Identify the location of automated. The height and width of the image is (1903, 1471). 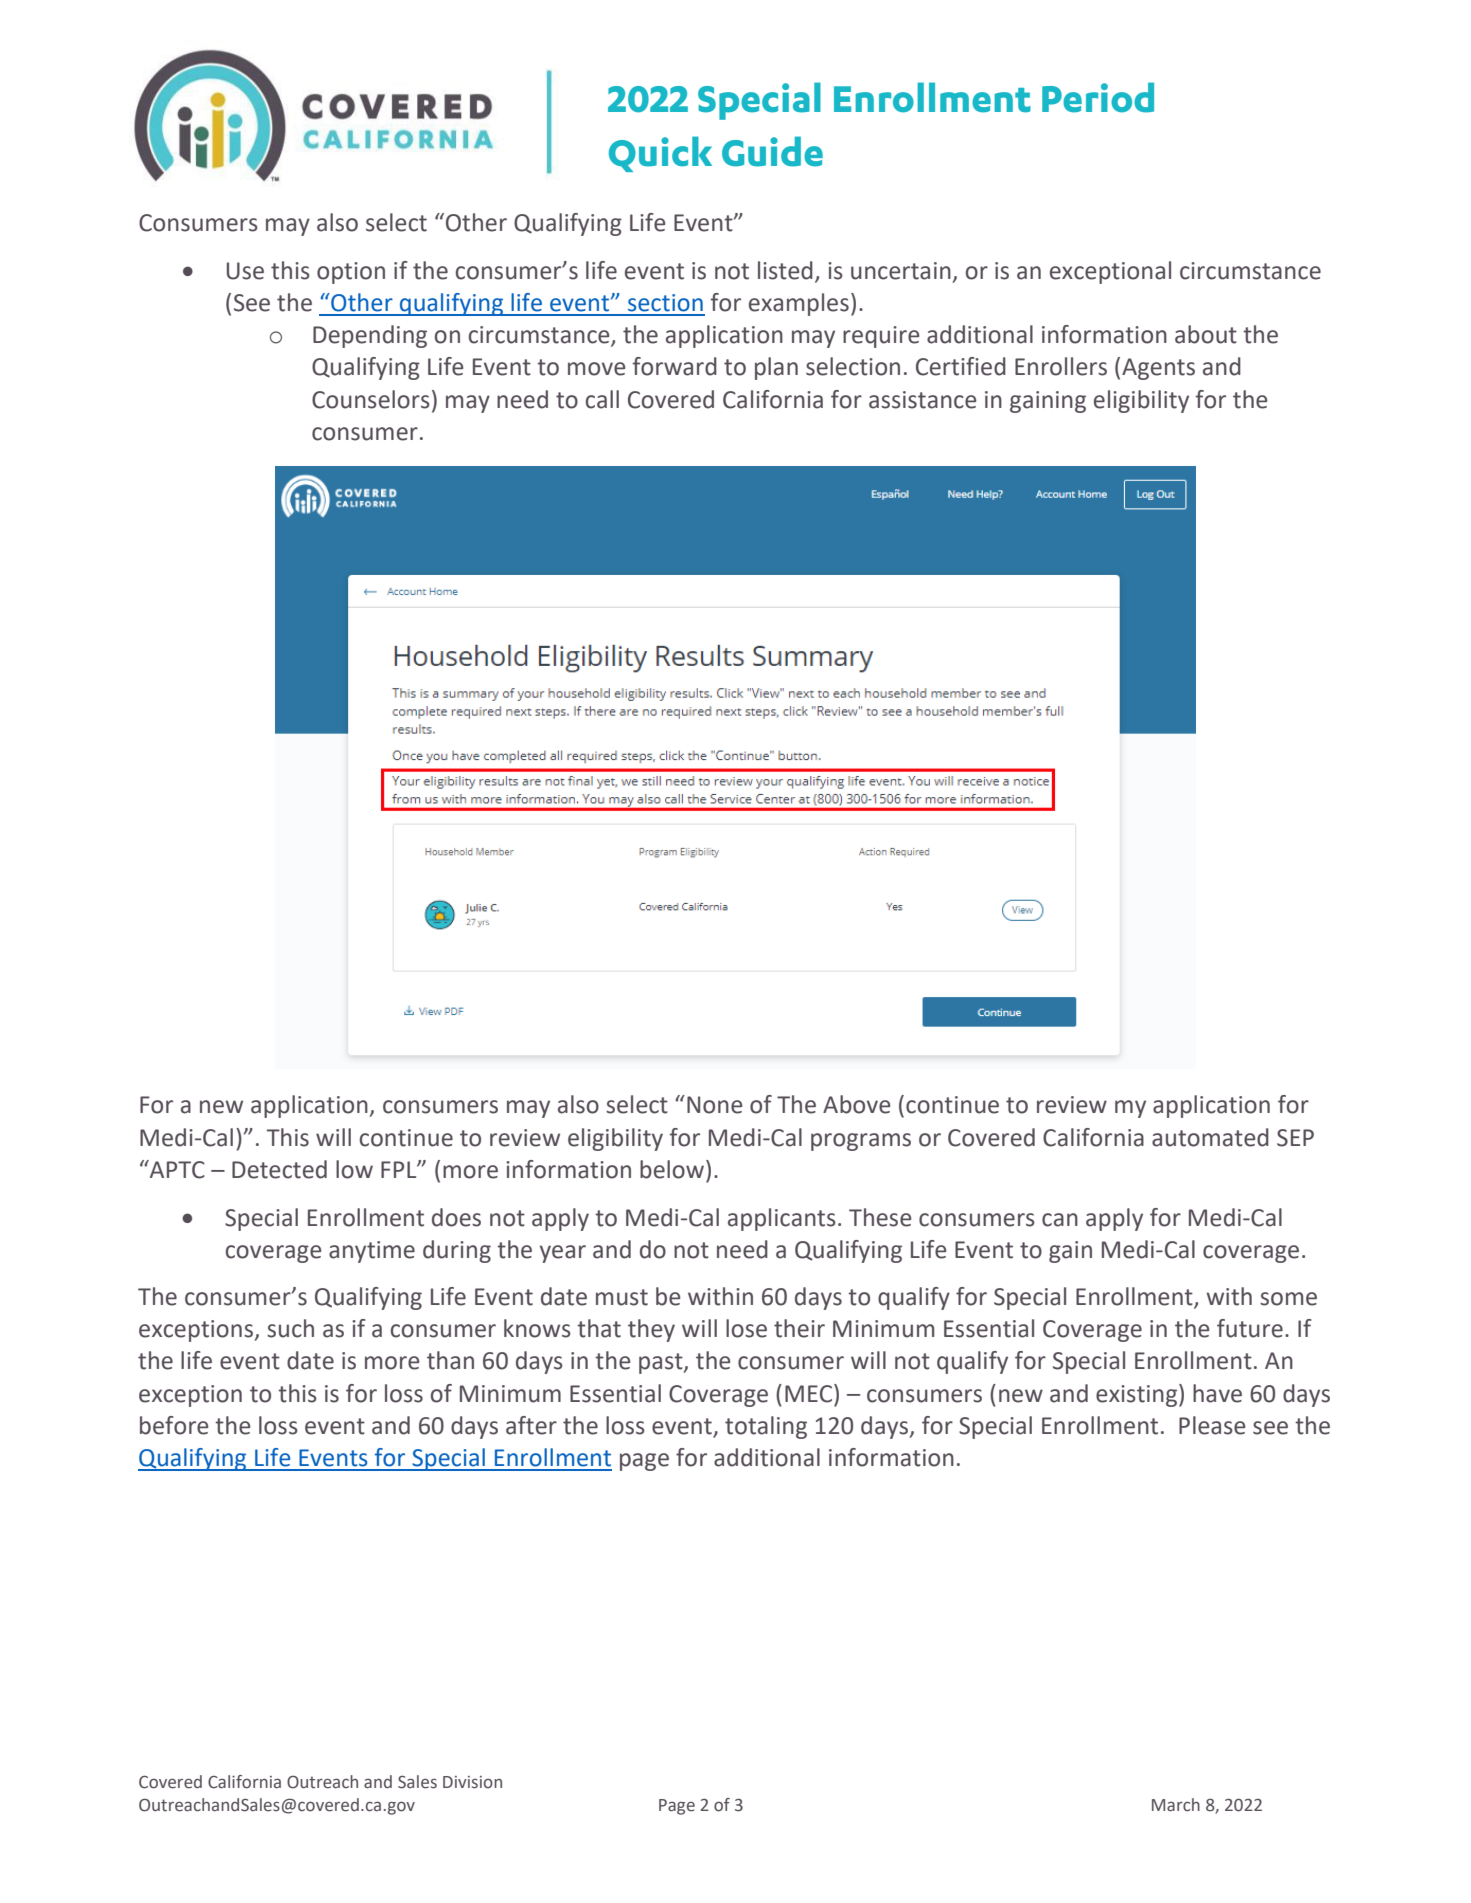
(1210, 1137).
